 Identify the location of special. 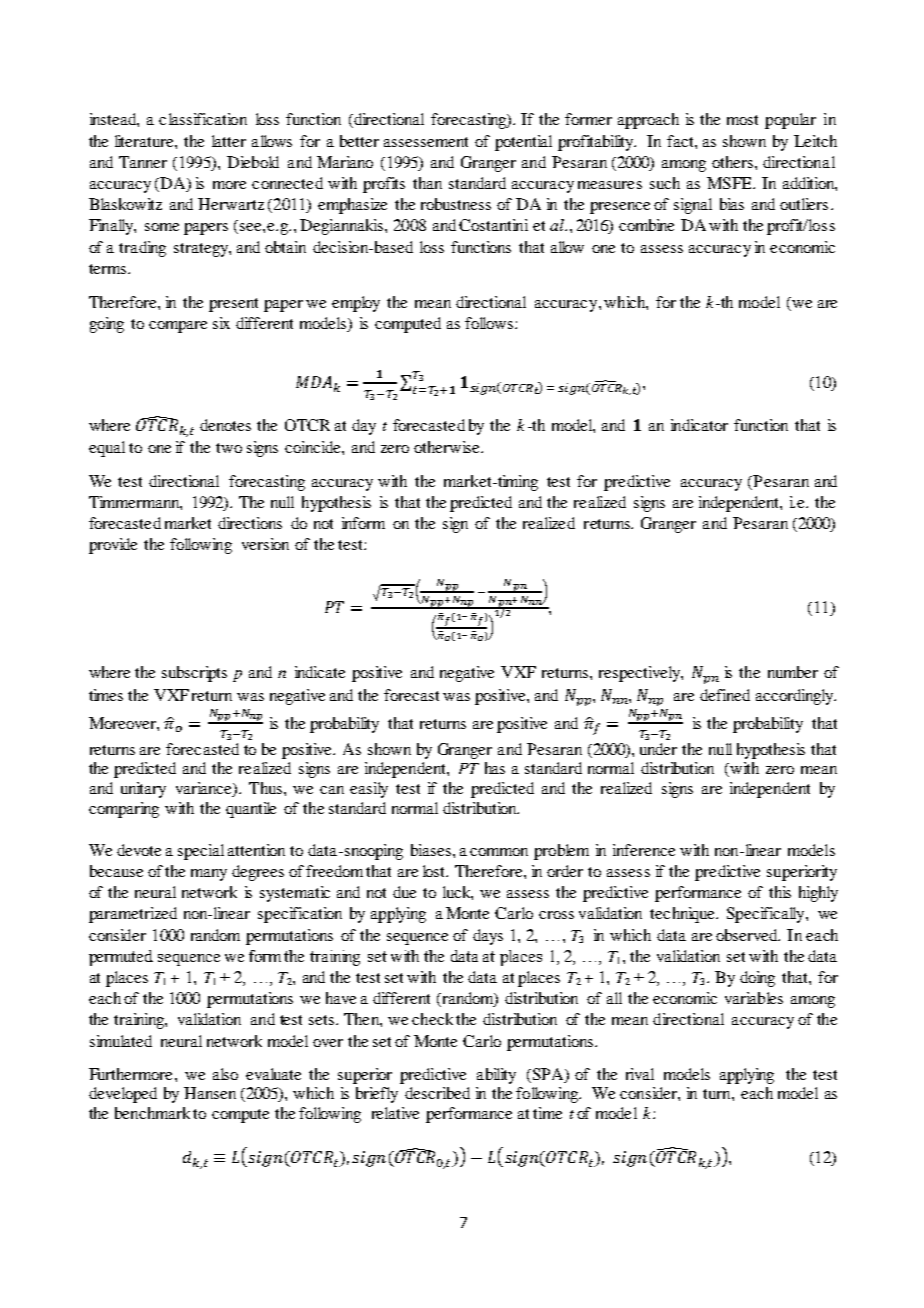
(201, 852).
